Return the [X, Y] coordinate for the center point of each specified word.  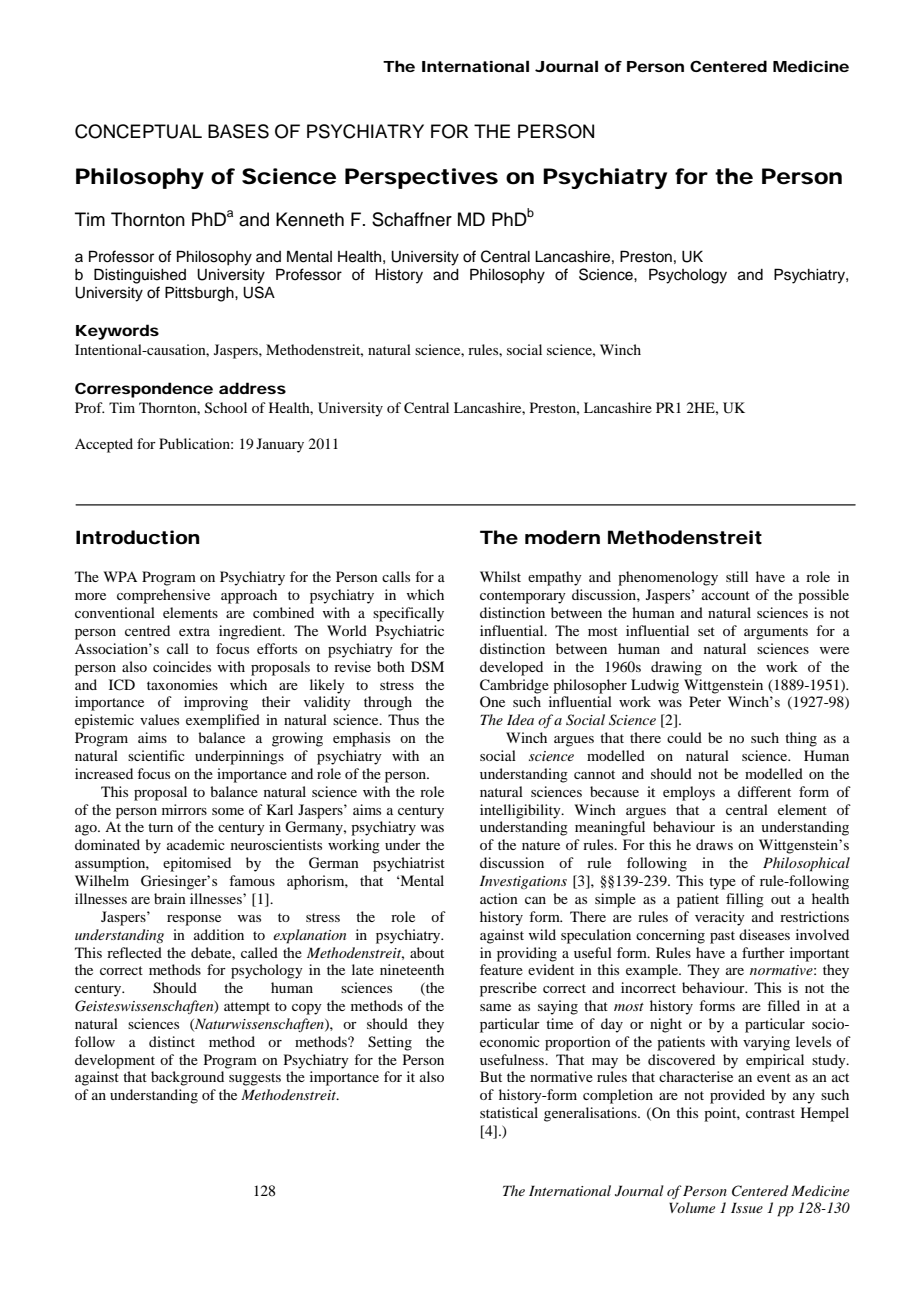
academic [196, 844]
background [187, 1078]
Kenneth [310, 219]
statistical [509, 1112]
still [737, 576]
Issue [747, 1207]
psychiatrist [409, 864]
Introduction [138, 537]
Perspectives [421, 178]
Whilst [500, 576]
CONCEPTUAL [138, 131]
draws [714, 844]
